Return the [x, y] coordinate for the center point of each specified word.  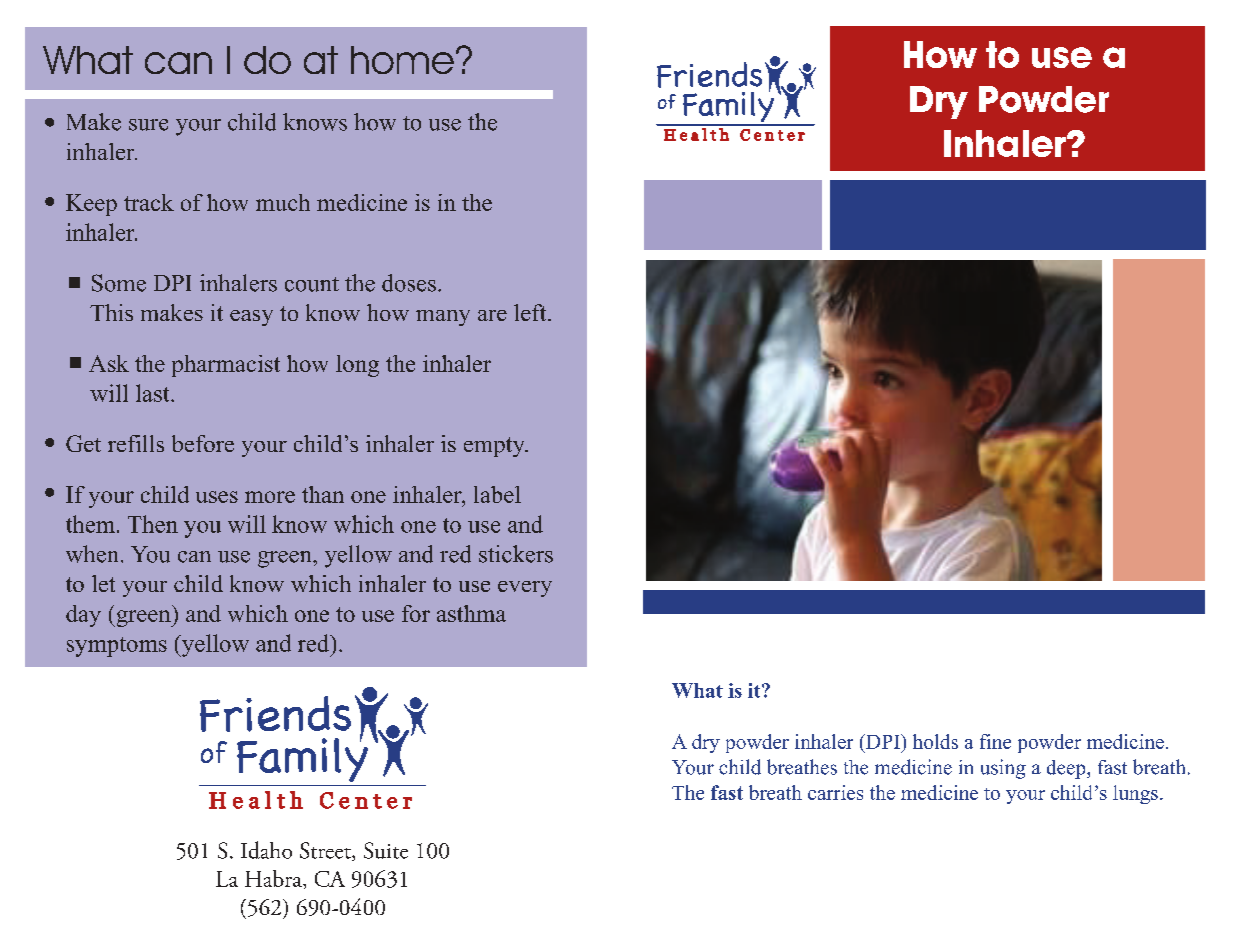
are [492, 315]
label [497, 494]
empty [495, 447]
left [531, 312]
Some [119, 283]
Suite [386, 850]
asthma [471, 613]
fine [995, 741]
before [203, 443]
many [443, 318]
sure [148, 125]
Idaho [266, 850]
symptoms [117, 647]
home [402, 60]
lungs [1135, 794]
